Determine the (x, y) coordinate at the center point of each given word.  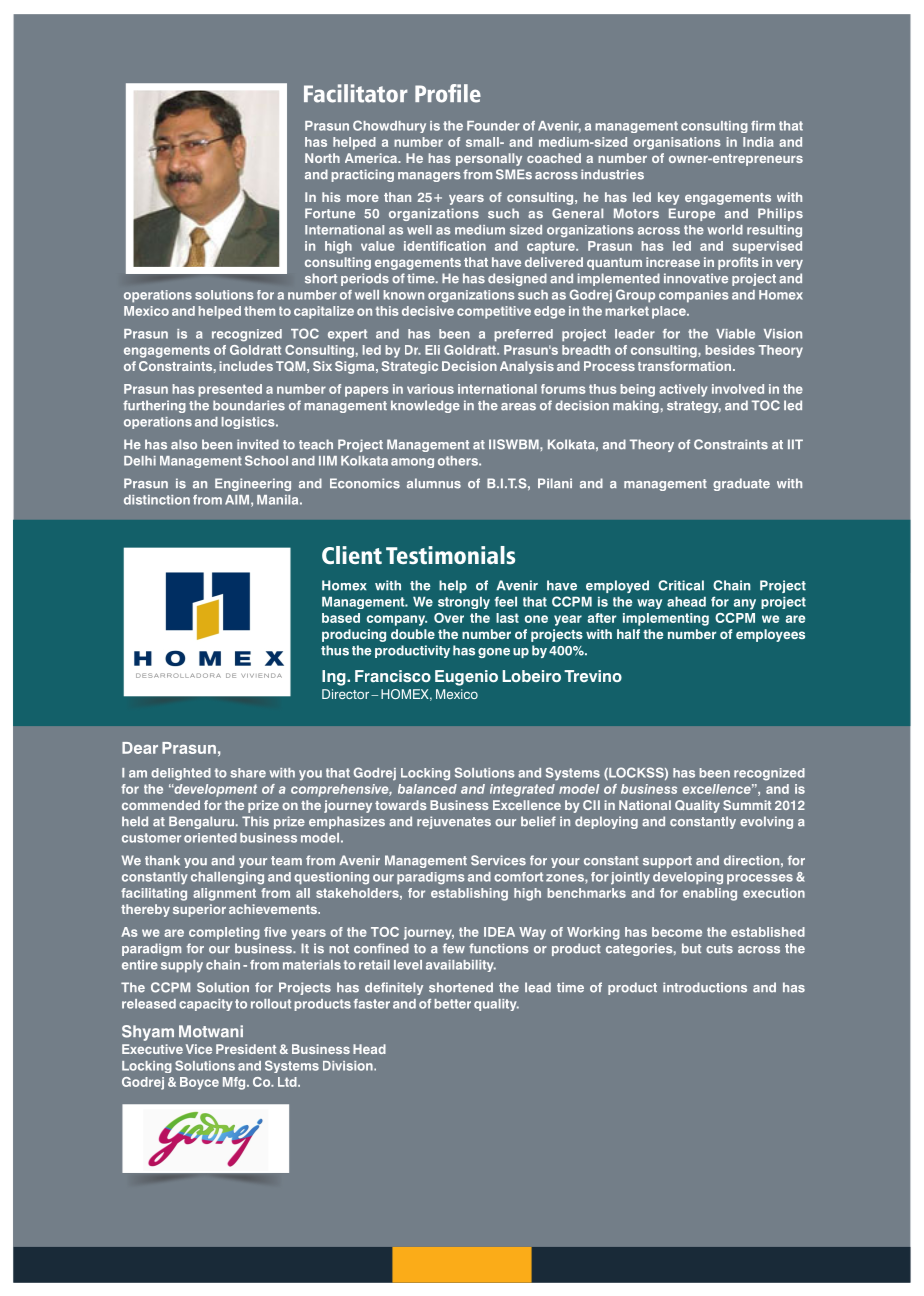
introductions (705, 987)
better (452, 1004)
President (246, 1049)
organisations (677, 143)
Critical (681, 585)
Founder (493, 126)
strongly (464, 603)
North (322, 158)
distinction (157, 500)
